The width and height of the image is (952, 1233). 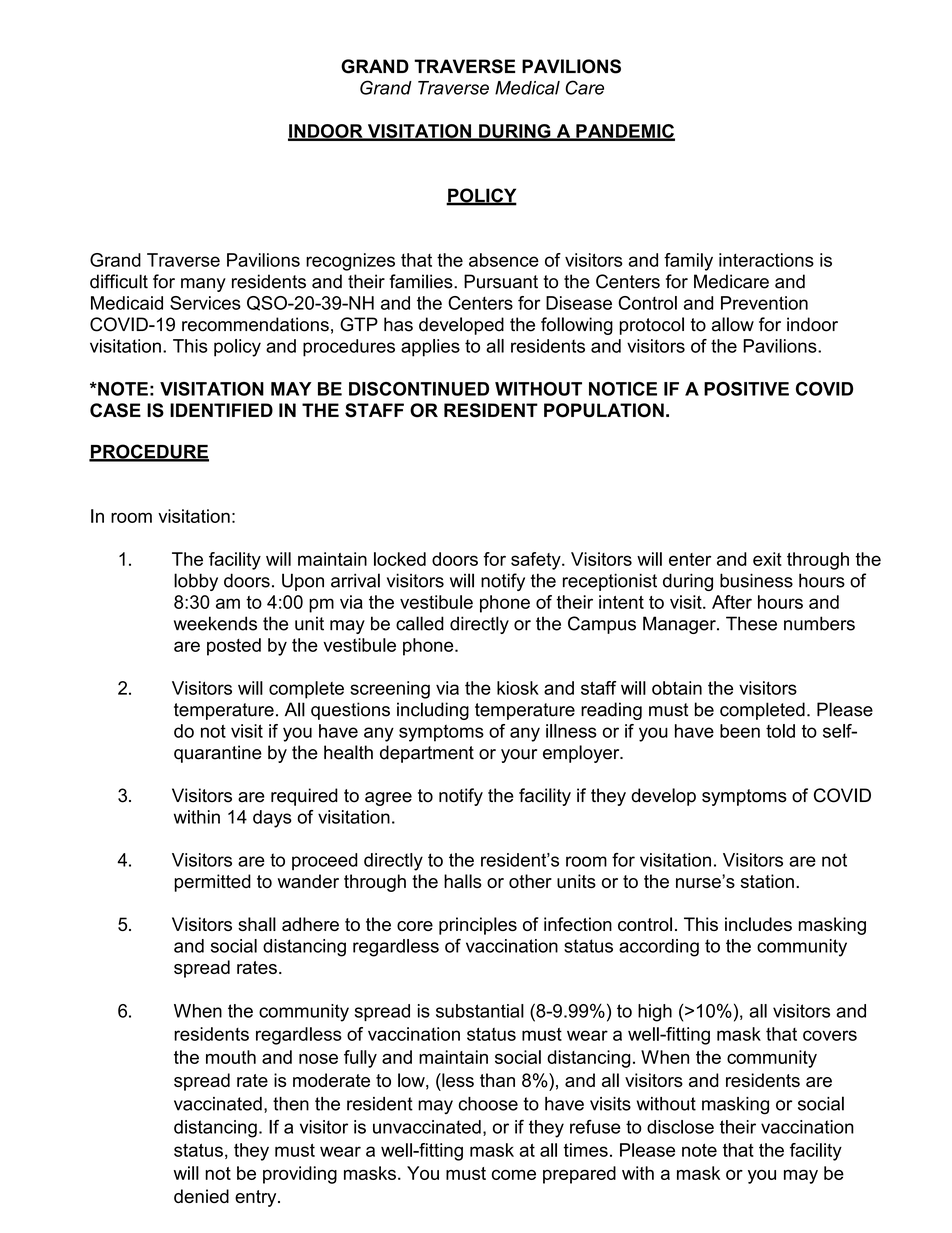 What do you see at coordinates (478, 926) in the image?
I see `principles` at bounding box center [478, 926].
